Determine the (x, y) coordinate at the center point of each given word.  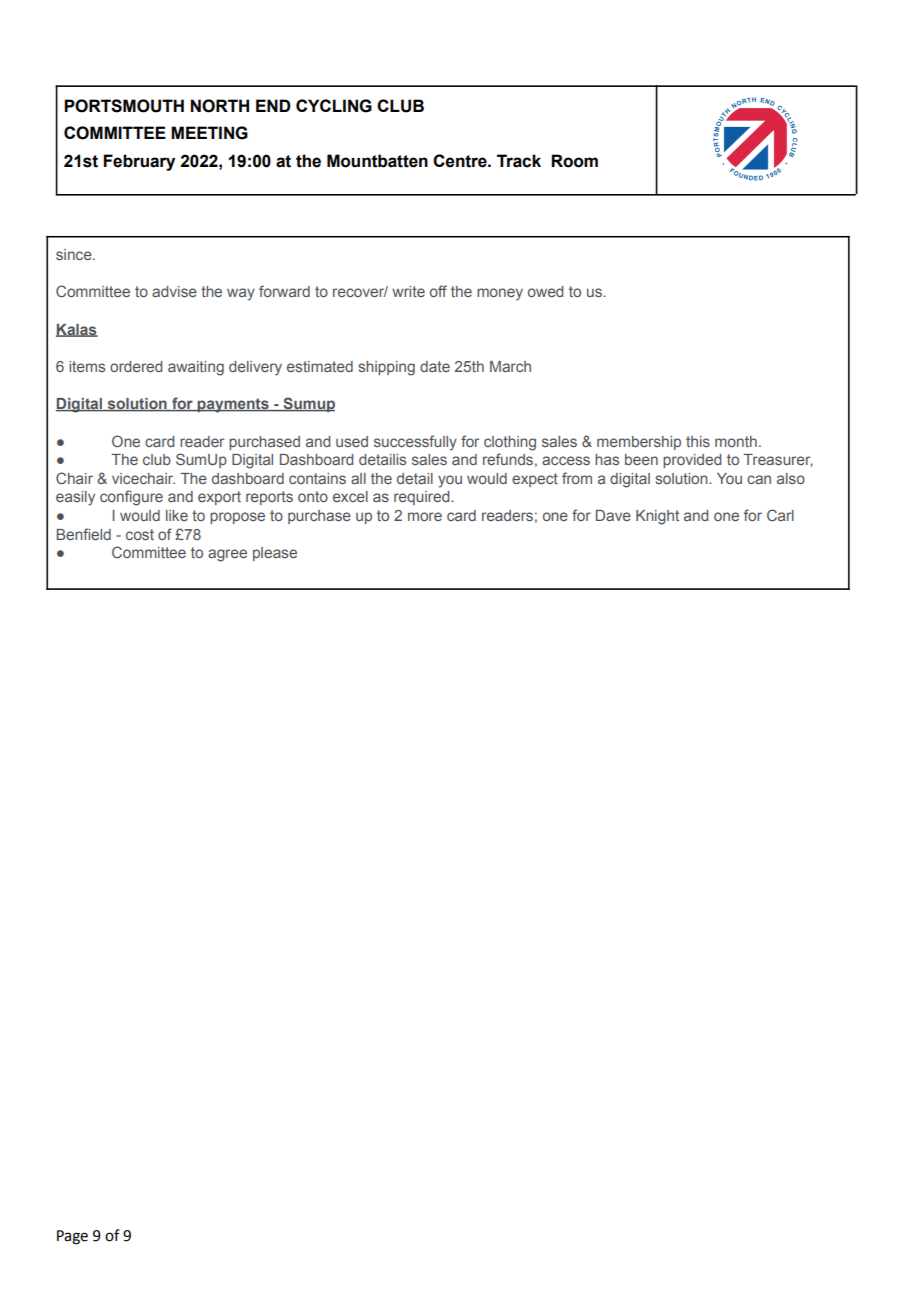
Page (72, 1237)
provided (692, 461)
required (423, 498)
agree (227, 555)
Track (519, 161)
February (139, 162)
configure (131, 498)
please (275, 554)
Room (574, 161)
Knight (657, 517)
